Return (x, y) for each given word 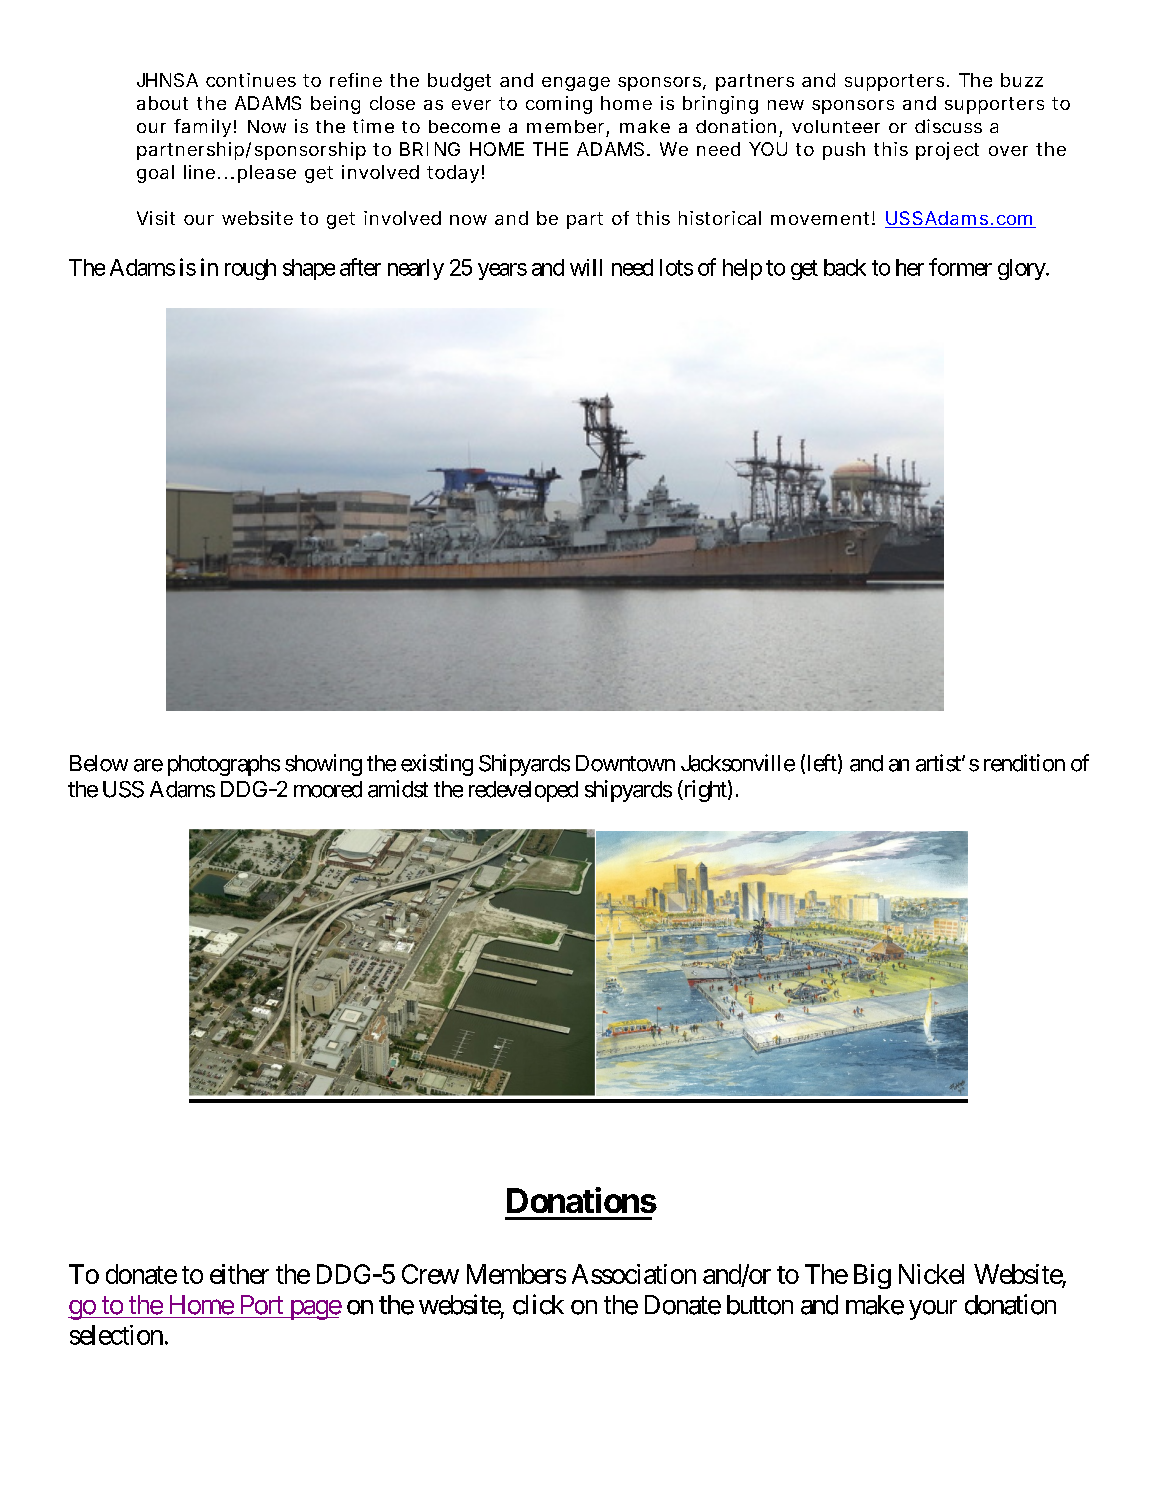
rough (250, 269)
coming (559, 105)
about (162, 103)
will (586, 267)
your (933, 1310)
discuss (948, 126)
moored (328, 789)
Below (99, 763)
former (960, 267)
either (239, 1274)
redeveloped (523, 791)
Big (872, 1276)
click (538, 1304)
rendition (1024, 763)
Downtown (625, 763)
